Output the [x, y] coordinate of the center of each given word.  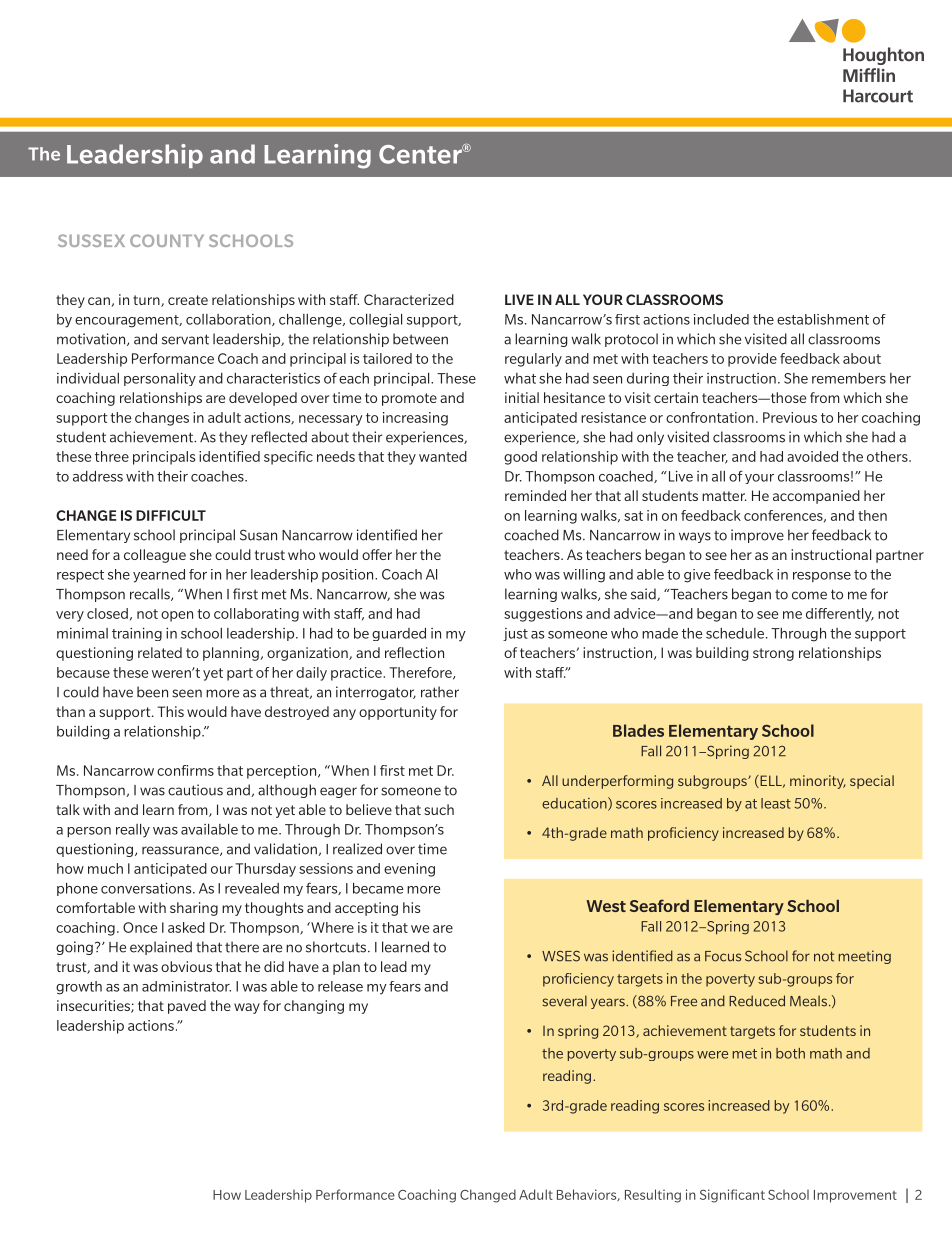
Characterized [409, 299]
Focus [723, 956]
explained [161, 948]
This [170, 711]
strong [773, 654]
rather [440, 692]
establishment [823, 319]
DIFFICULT [171, 515]
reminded [535, 495]
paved [187, 1007]
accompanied [816, 497]
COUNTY [167, 240]
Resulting [653, 1196]
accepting [366, 909]
